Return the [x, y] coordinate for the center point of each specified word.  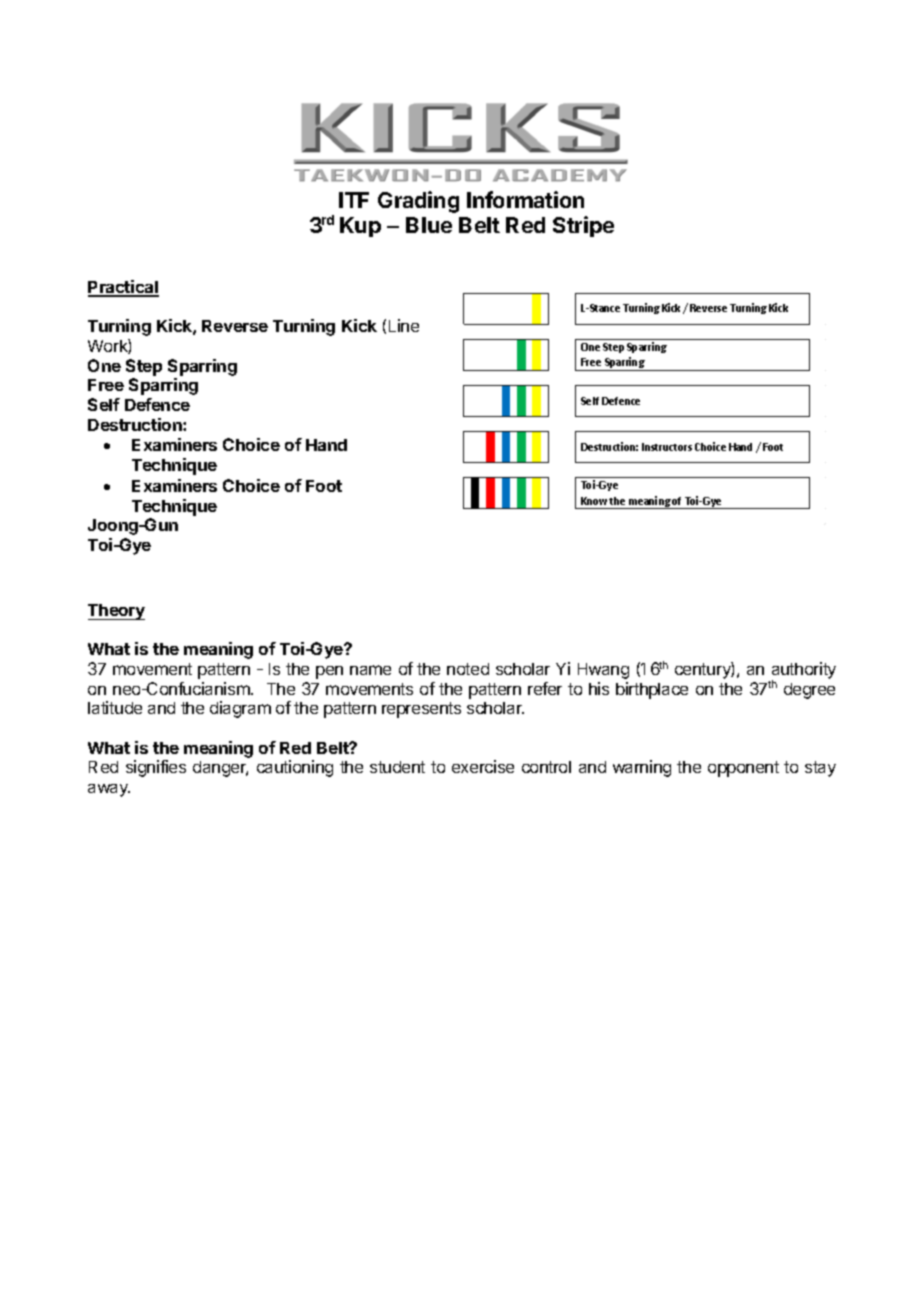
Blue [429, 225]
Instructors [667, 447]
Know [595, 501]
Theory [116, 612]
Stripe [583, 226]
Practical [123, 288]
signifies [156, 768]
